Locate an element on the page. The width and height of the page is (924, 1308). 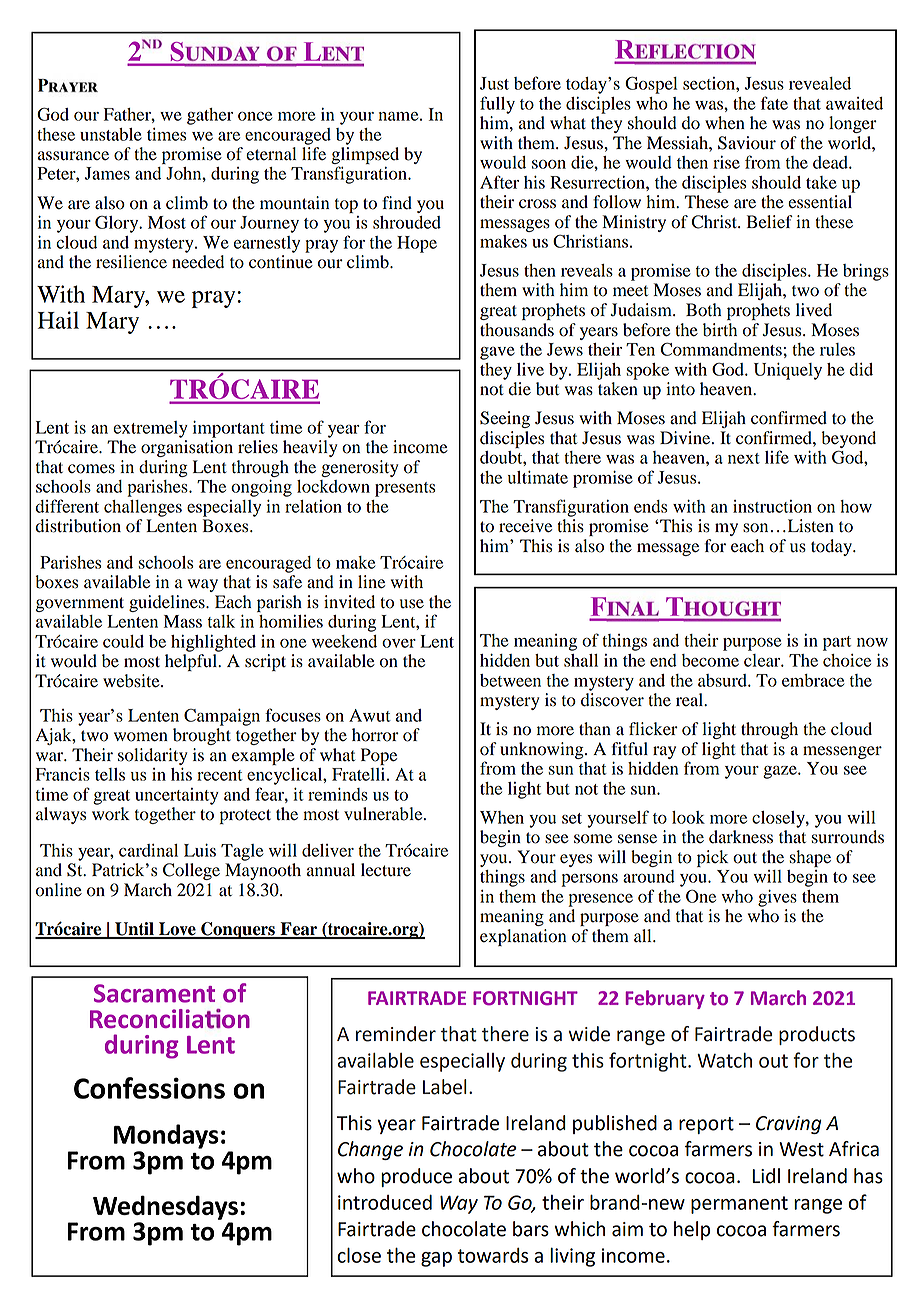
website is located at coordinates (132, 681).
